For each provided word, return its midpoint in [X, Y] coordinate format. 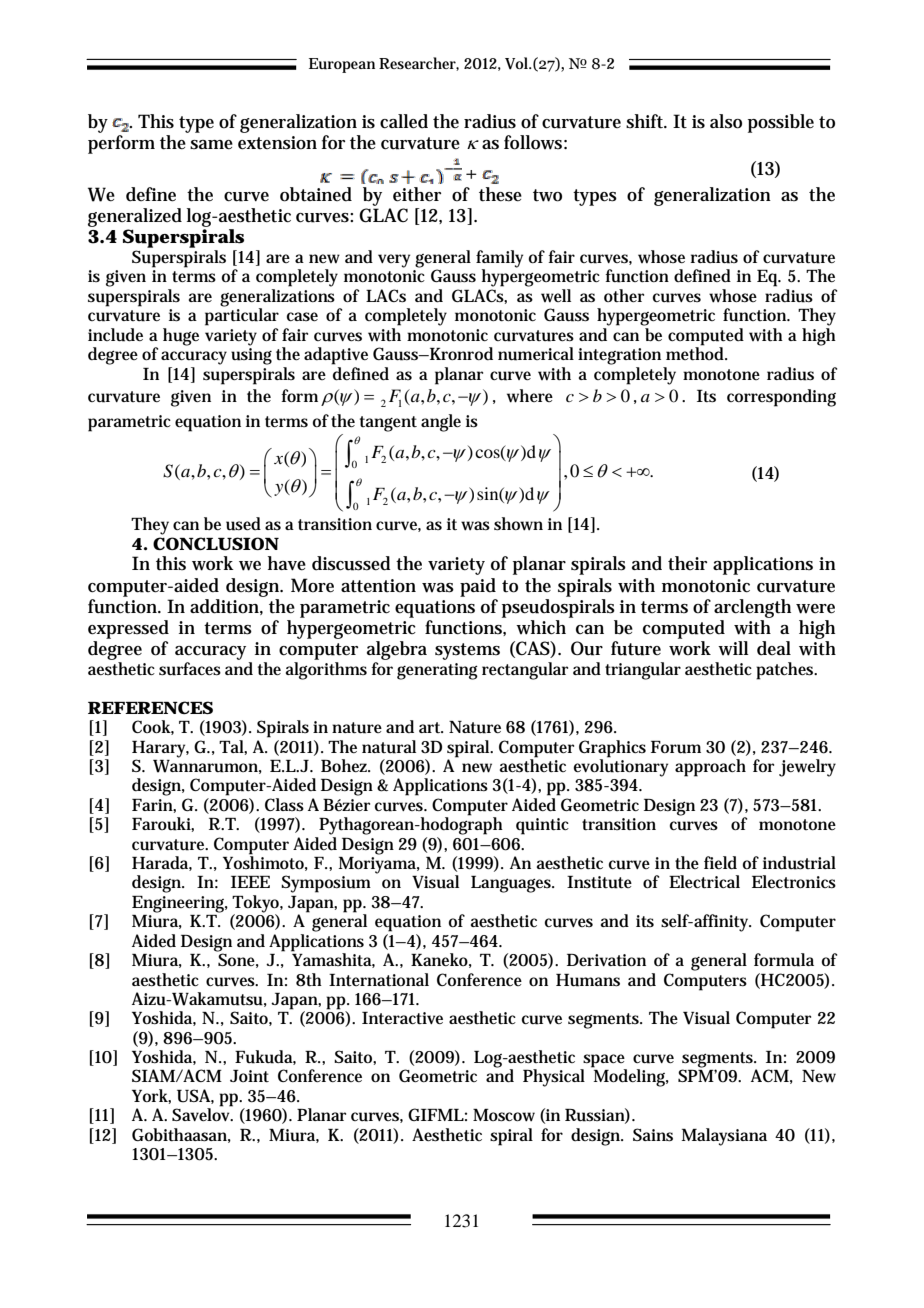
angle [441, 423]
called [404, 121]
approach [710, 768]
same [211, 145]
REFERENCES [150, 707]
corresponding [781, 398]
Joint [249, 1076]
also [726, 121]
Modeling [630, 1077]
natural [389, 747]
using [251, 356]
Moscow [504, 1115]
